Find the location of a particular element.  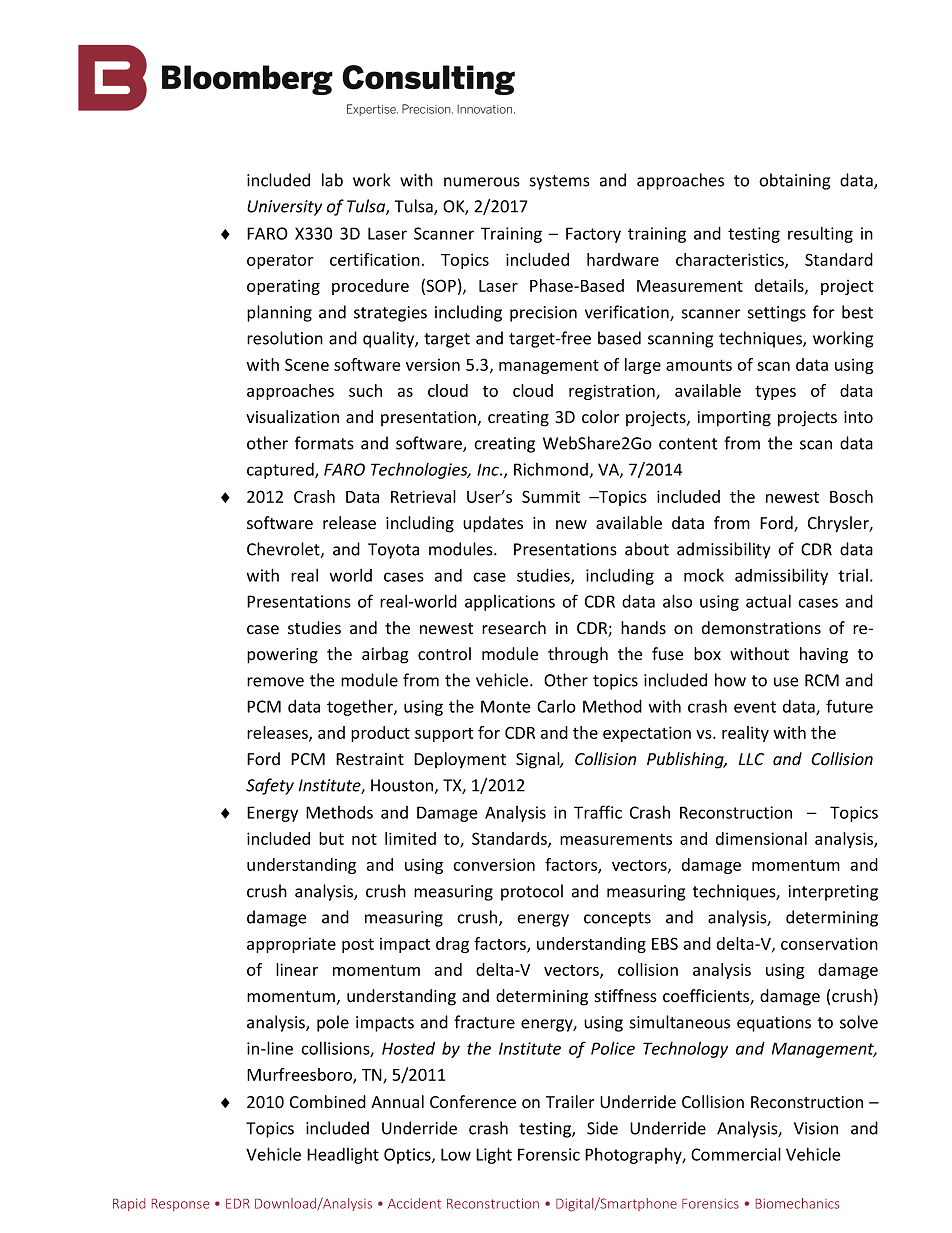

protocol is located at coordinates (532, 892).
